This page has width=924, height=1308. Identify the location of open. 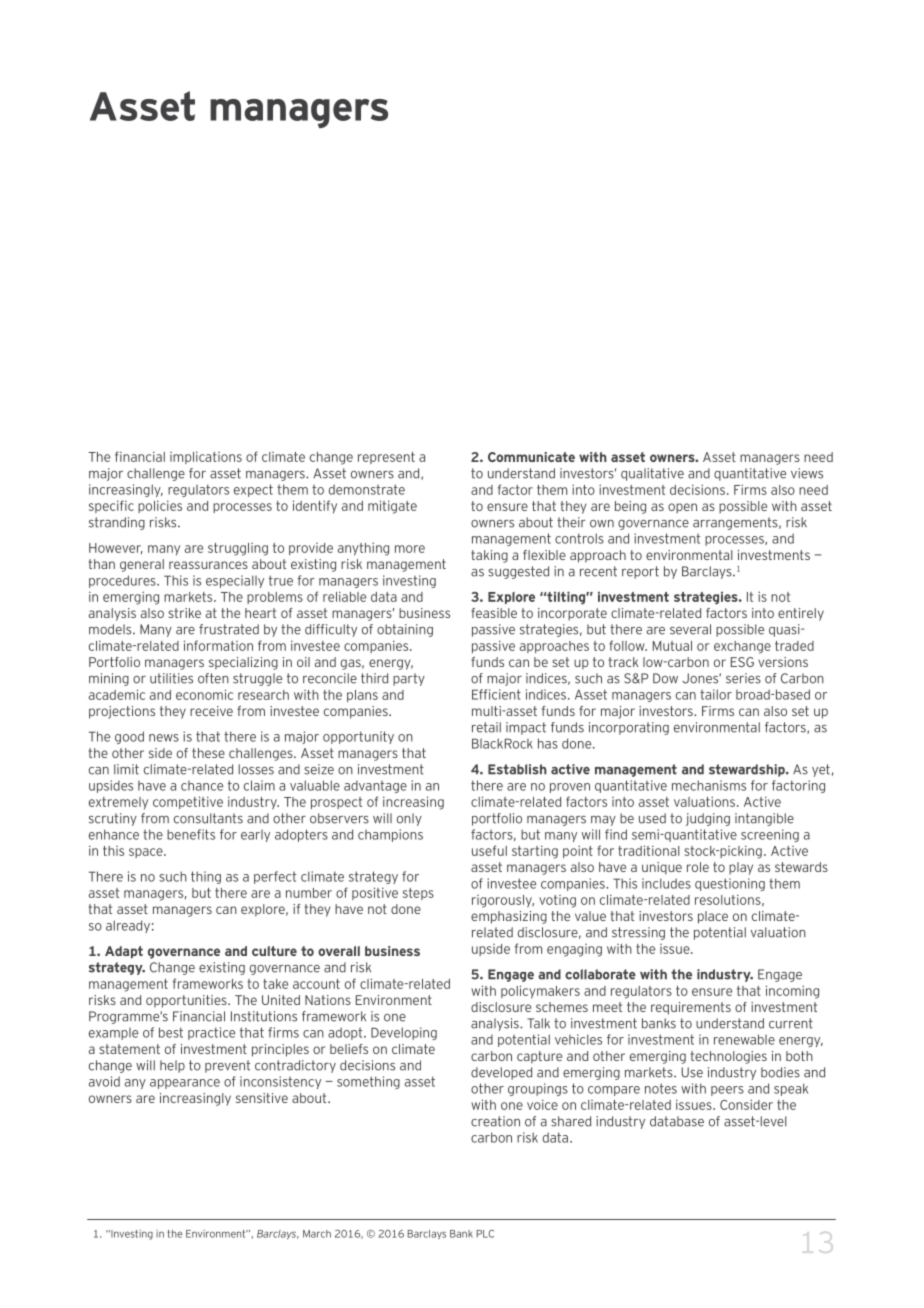
(682, 508).
